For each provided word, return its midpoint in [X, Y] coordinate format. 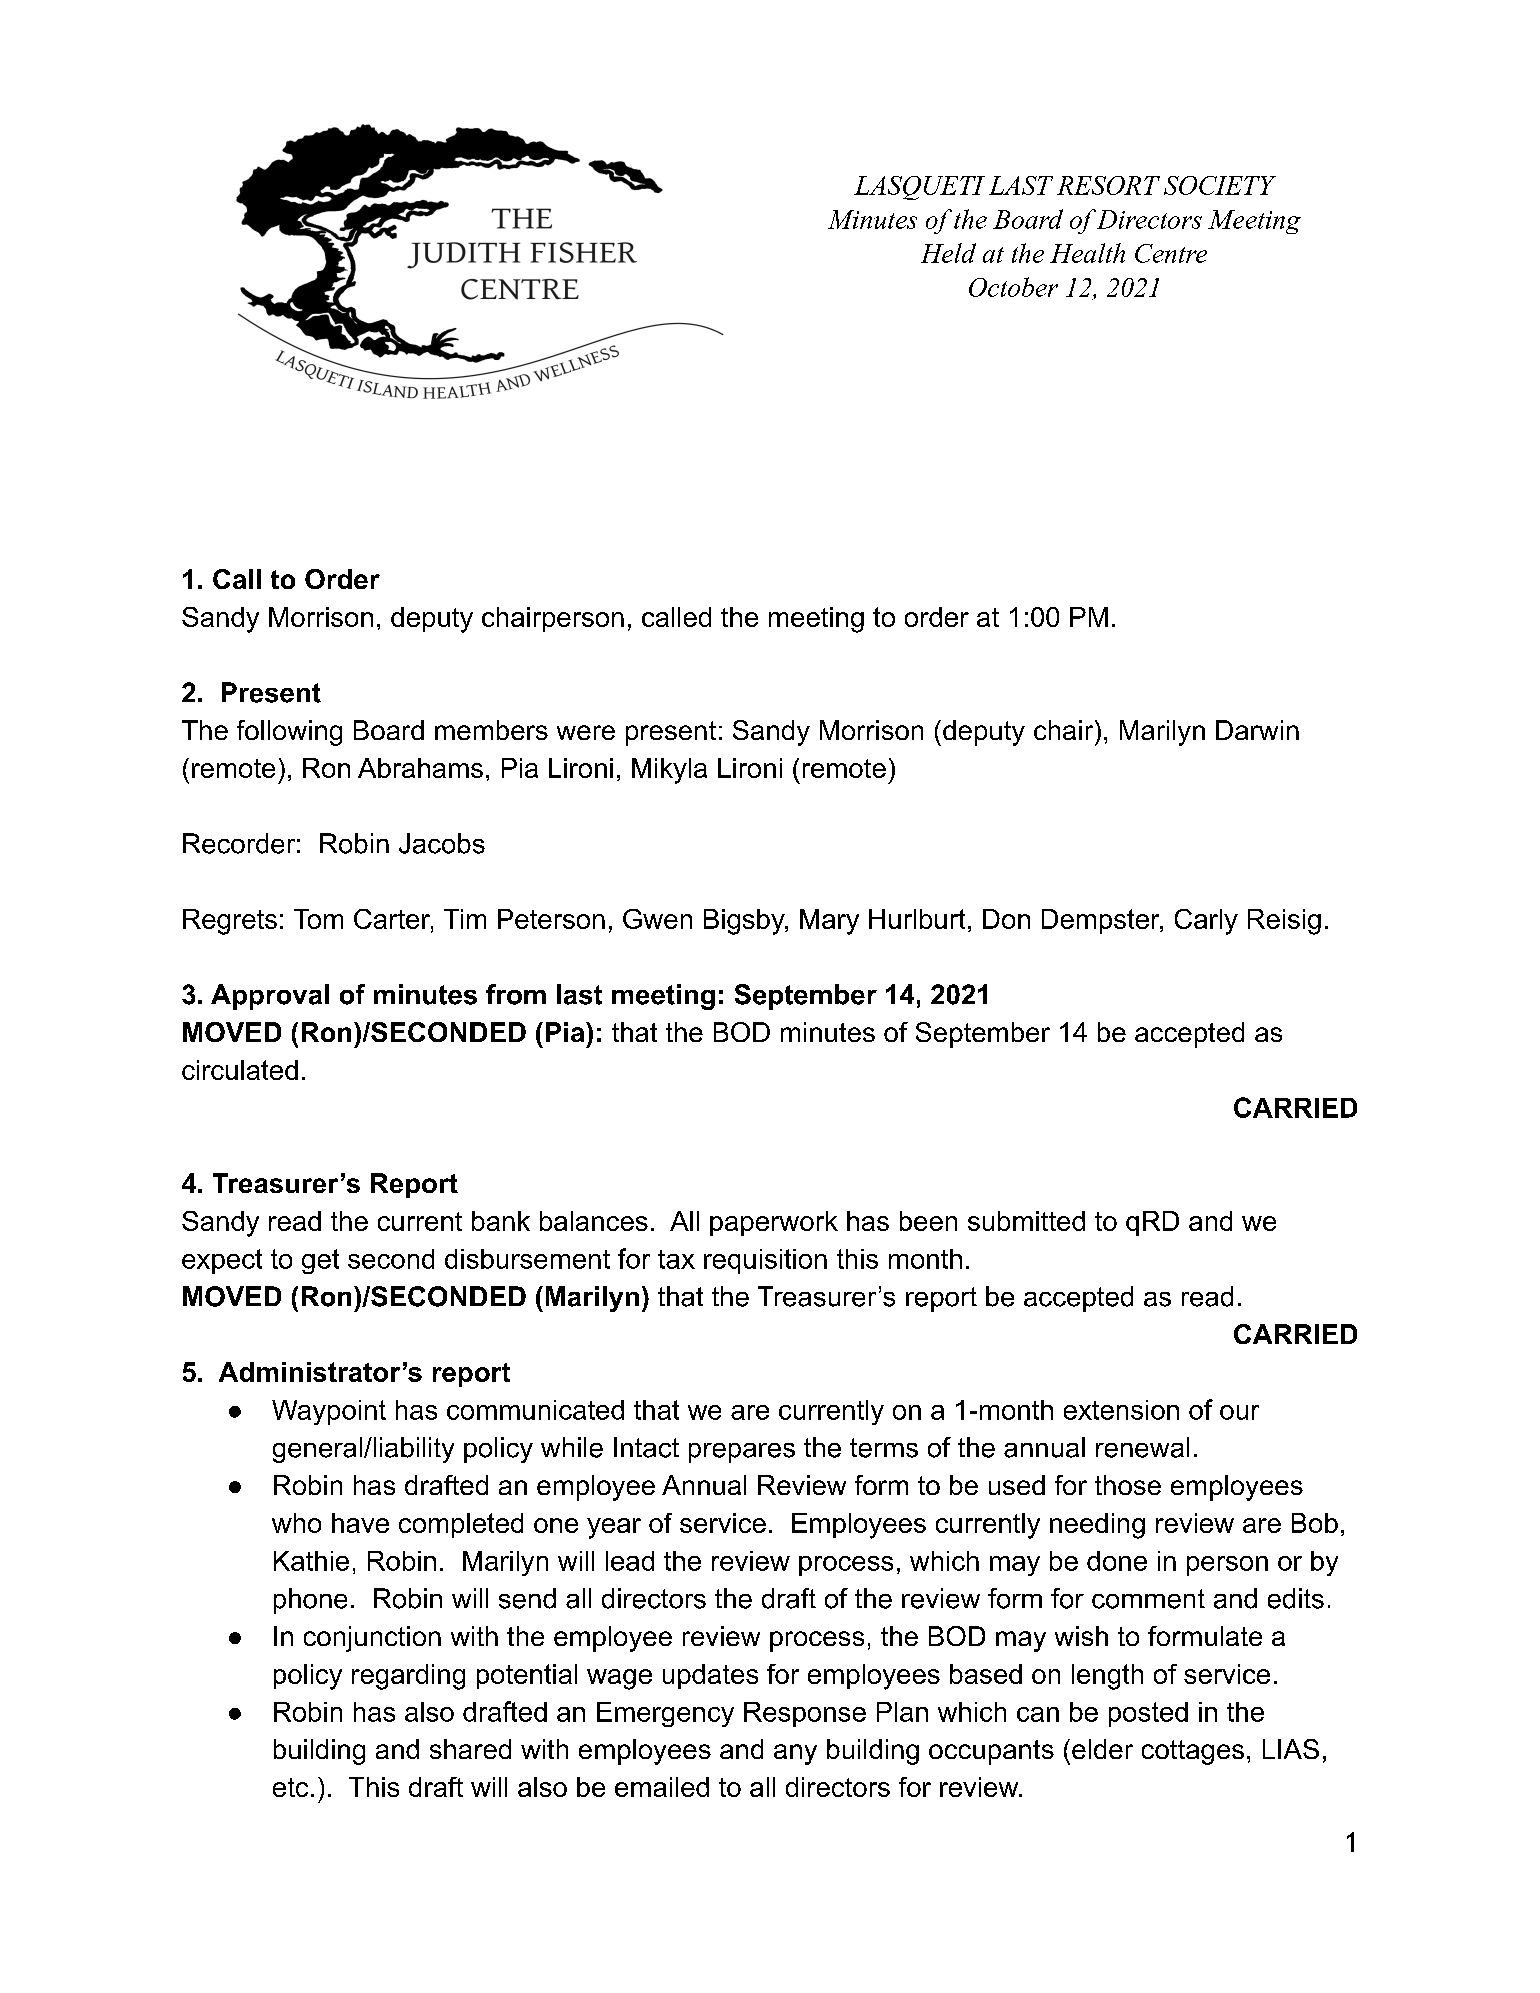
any [795, 1754]
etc [290, 1787]
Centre [1171, 253]
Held [948, 253]
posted [1148, 1714]
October [1013, 287]
